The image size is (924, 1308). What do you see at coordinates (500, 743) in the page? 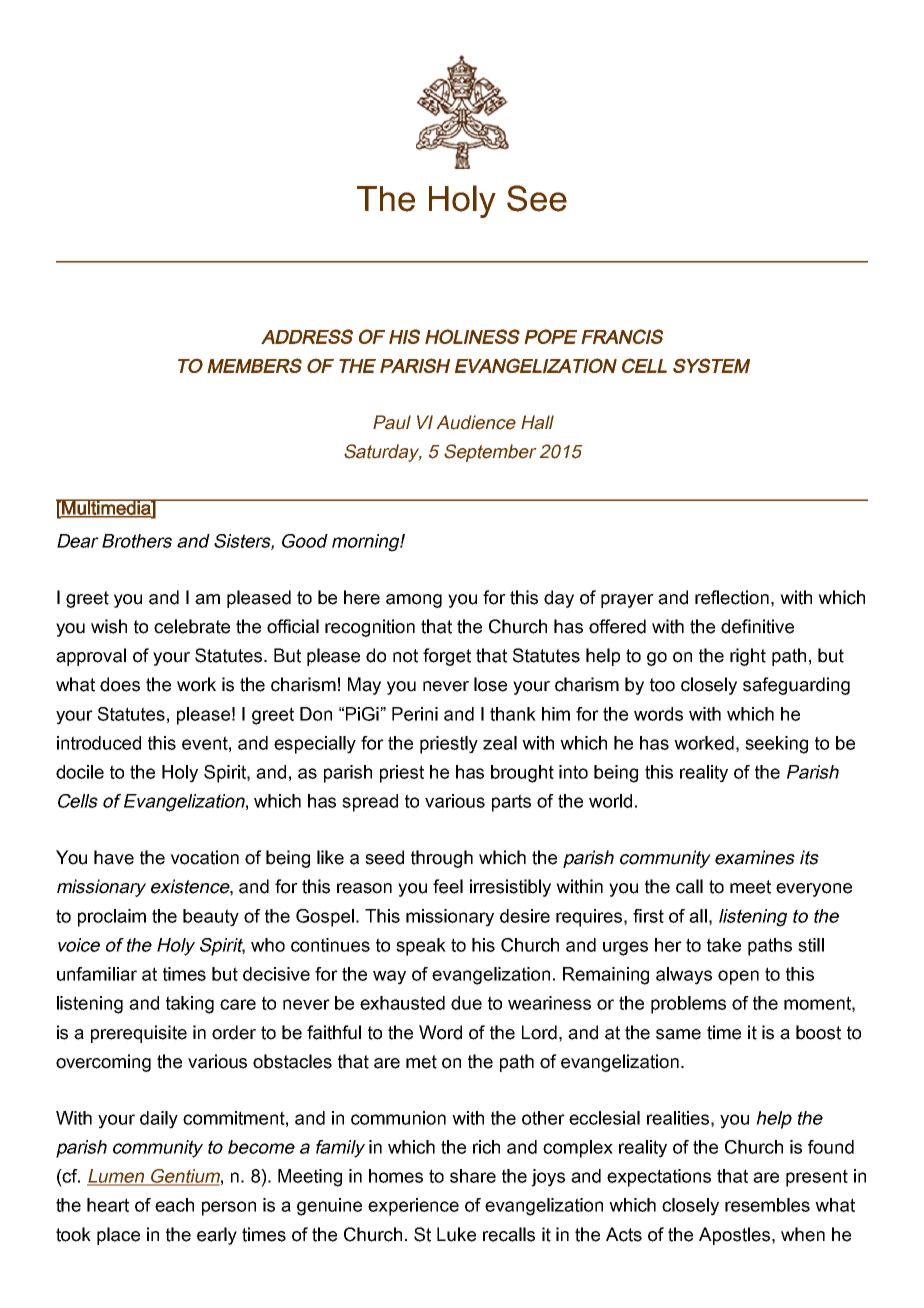
I see `zeal` at bounding box center [500, 743].
